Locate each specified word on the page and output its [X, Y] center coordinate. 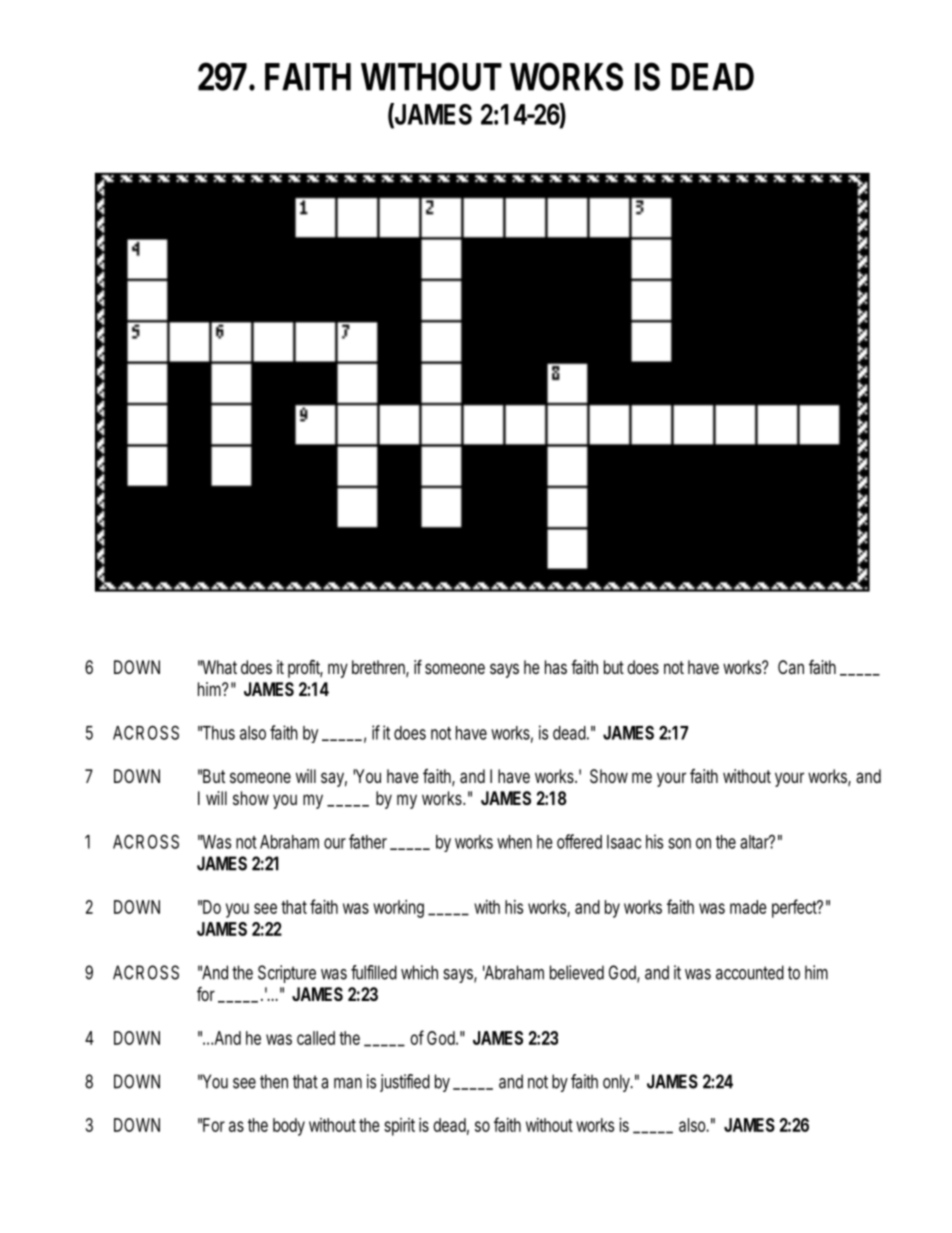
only [617, 1083]
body [289, 1127]
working [398, 909]
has [556, 667]
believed [577, 972]
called [316, 1038]
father [368, 841]
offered [579, 841]
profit [305, 668]
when [514, 842]
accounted [750, 972]
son [679, 843]
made [748, 907]
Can [791, 667]
